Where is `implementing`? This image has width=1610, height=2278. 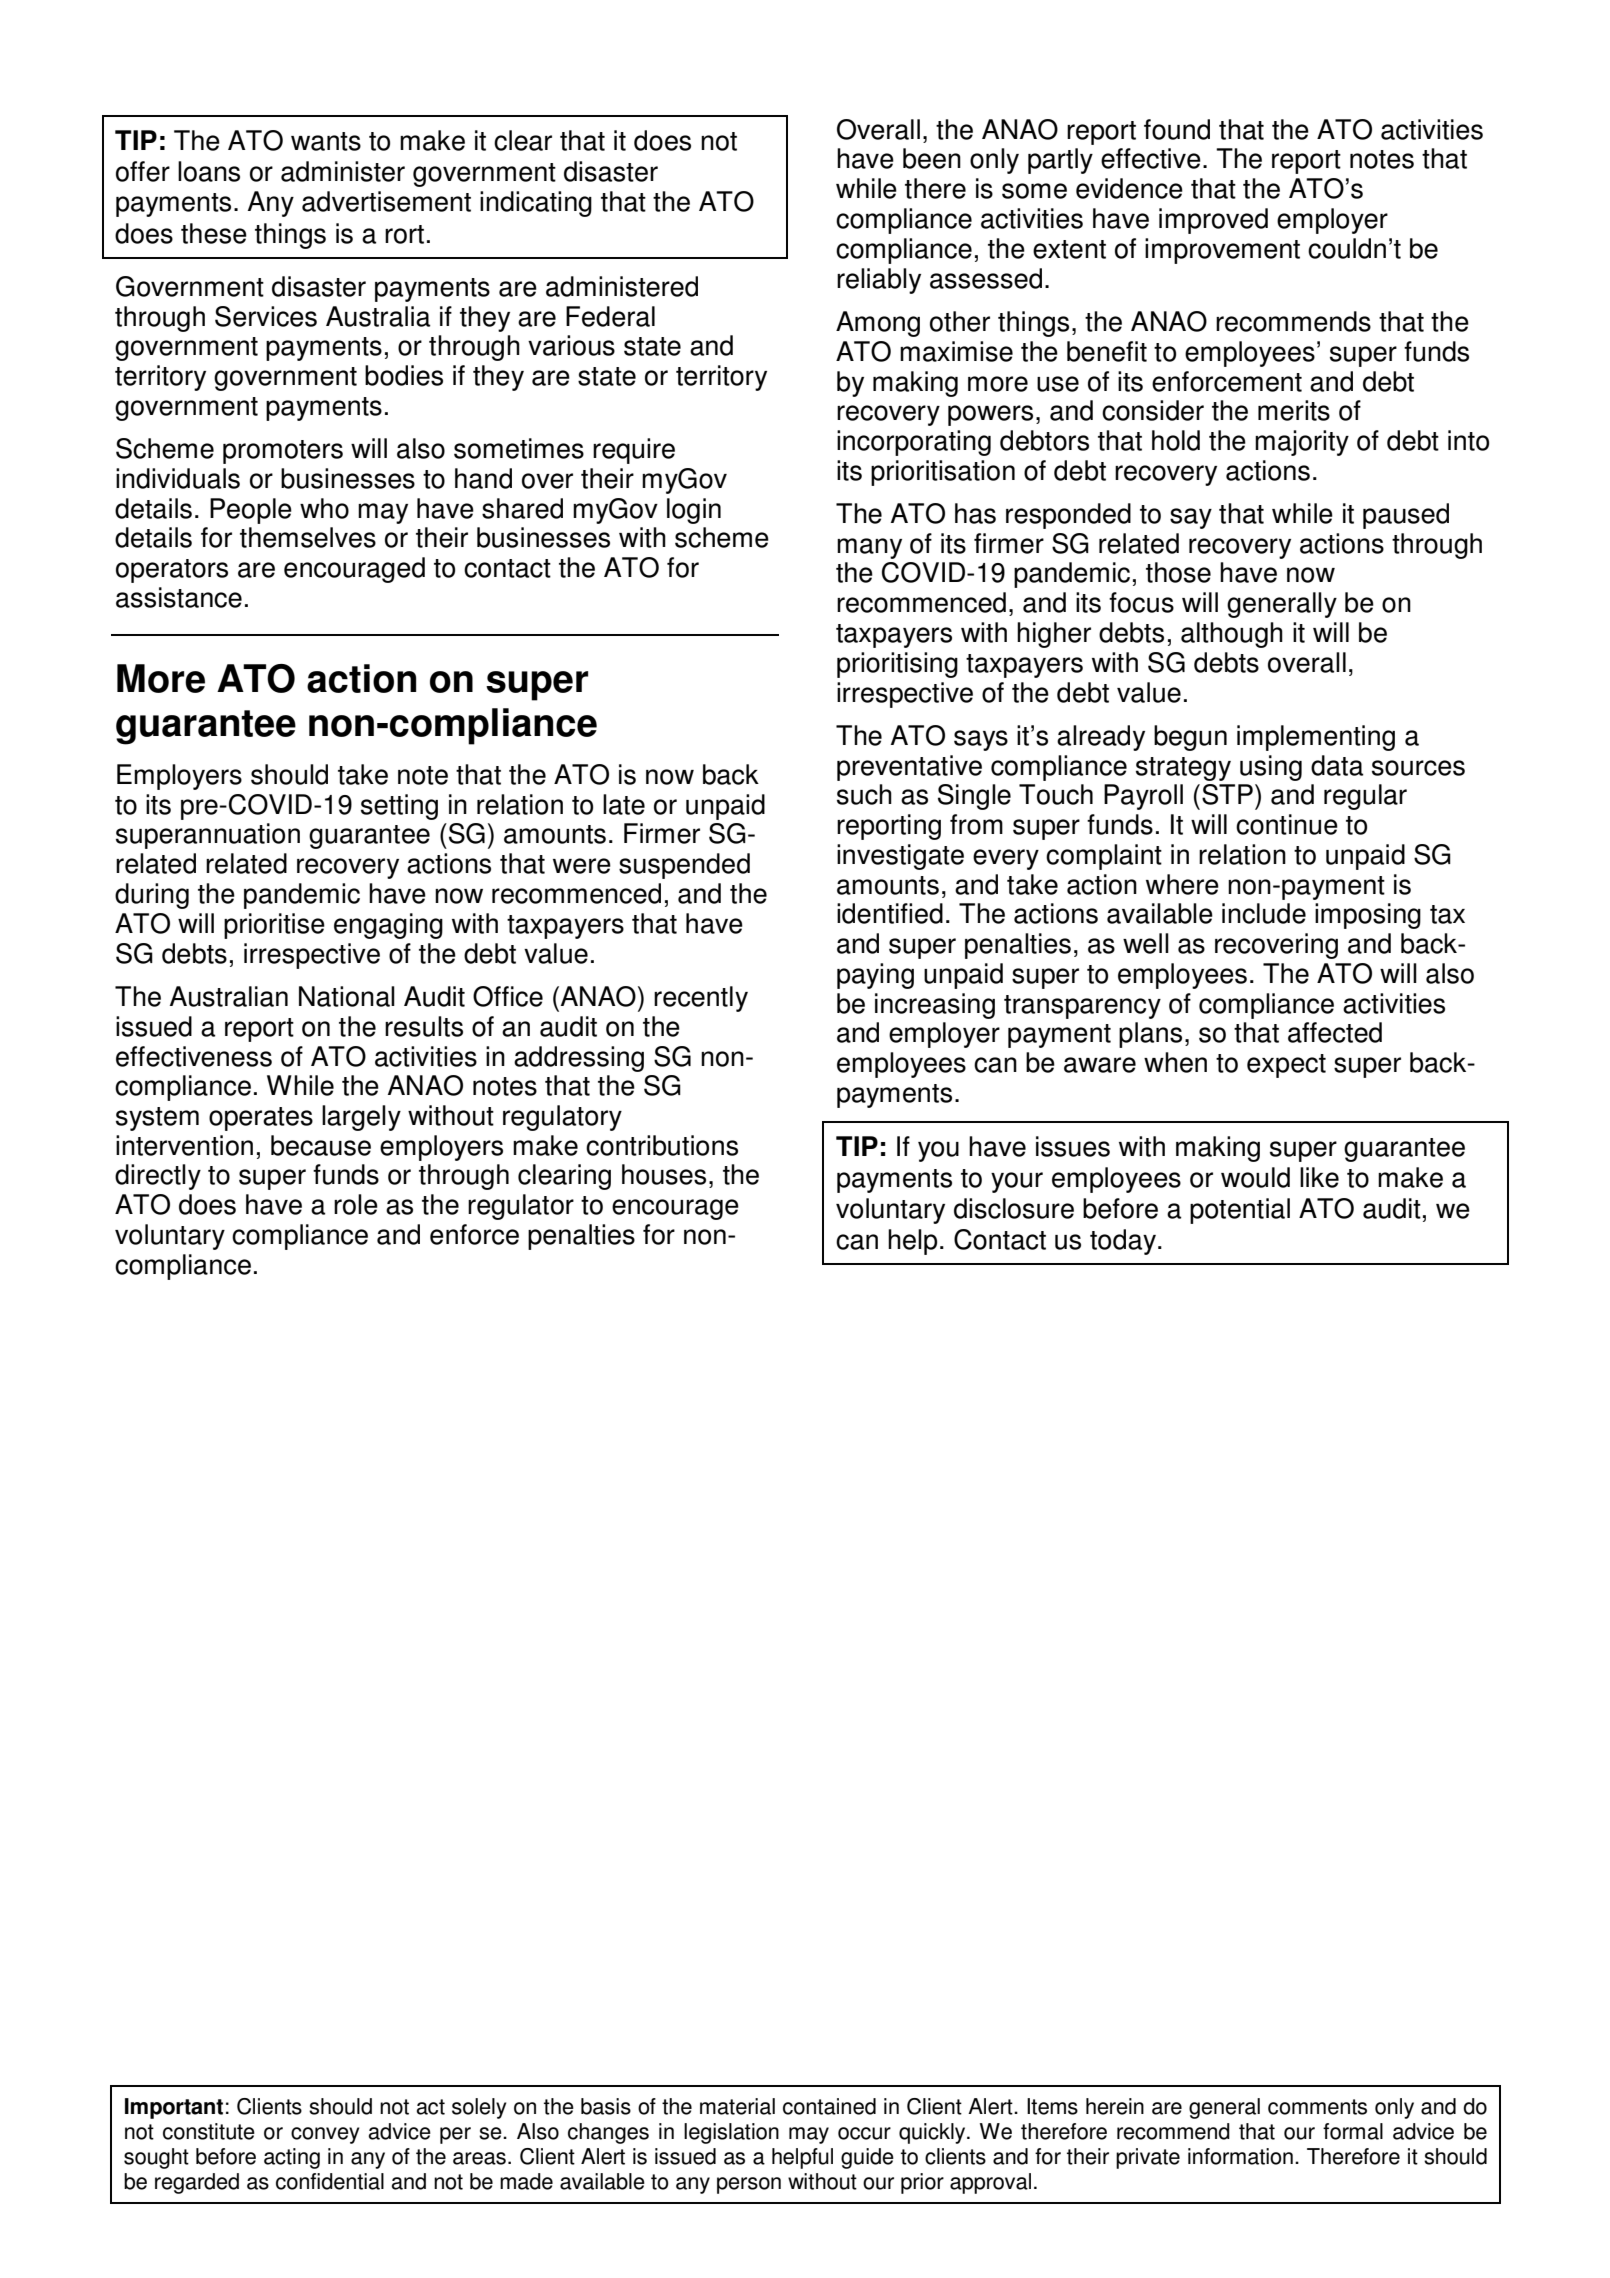 implementing is located at coordinates (1316, 738).
